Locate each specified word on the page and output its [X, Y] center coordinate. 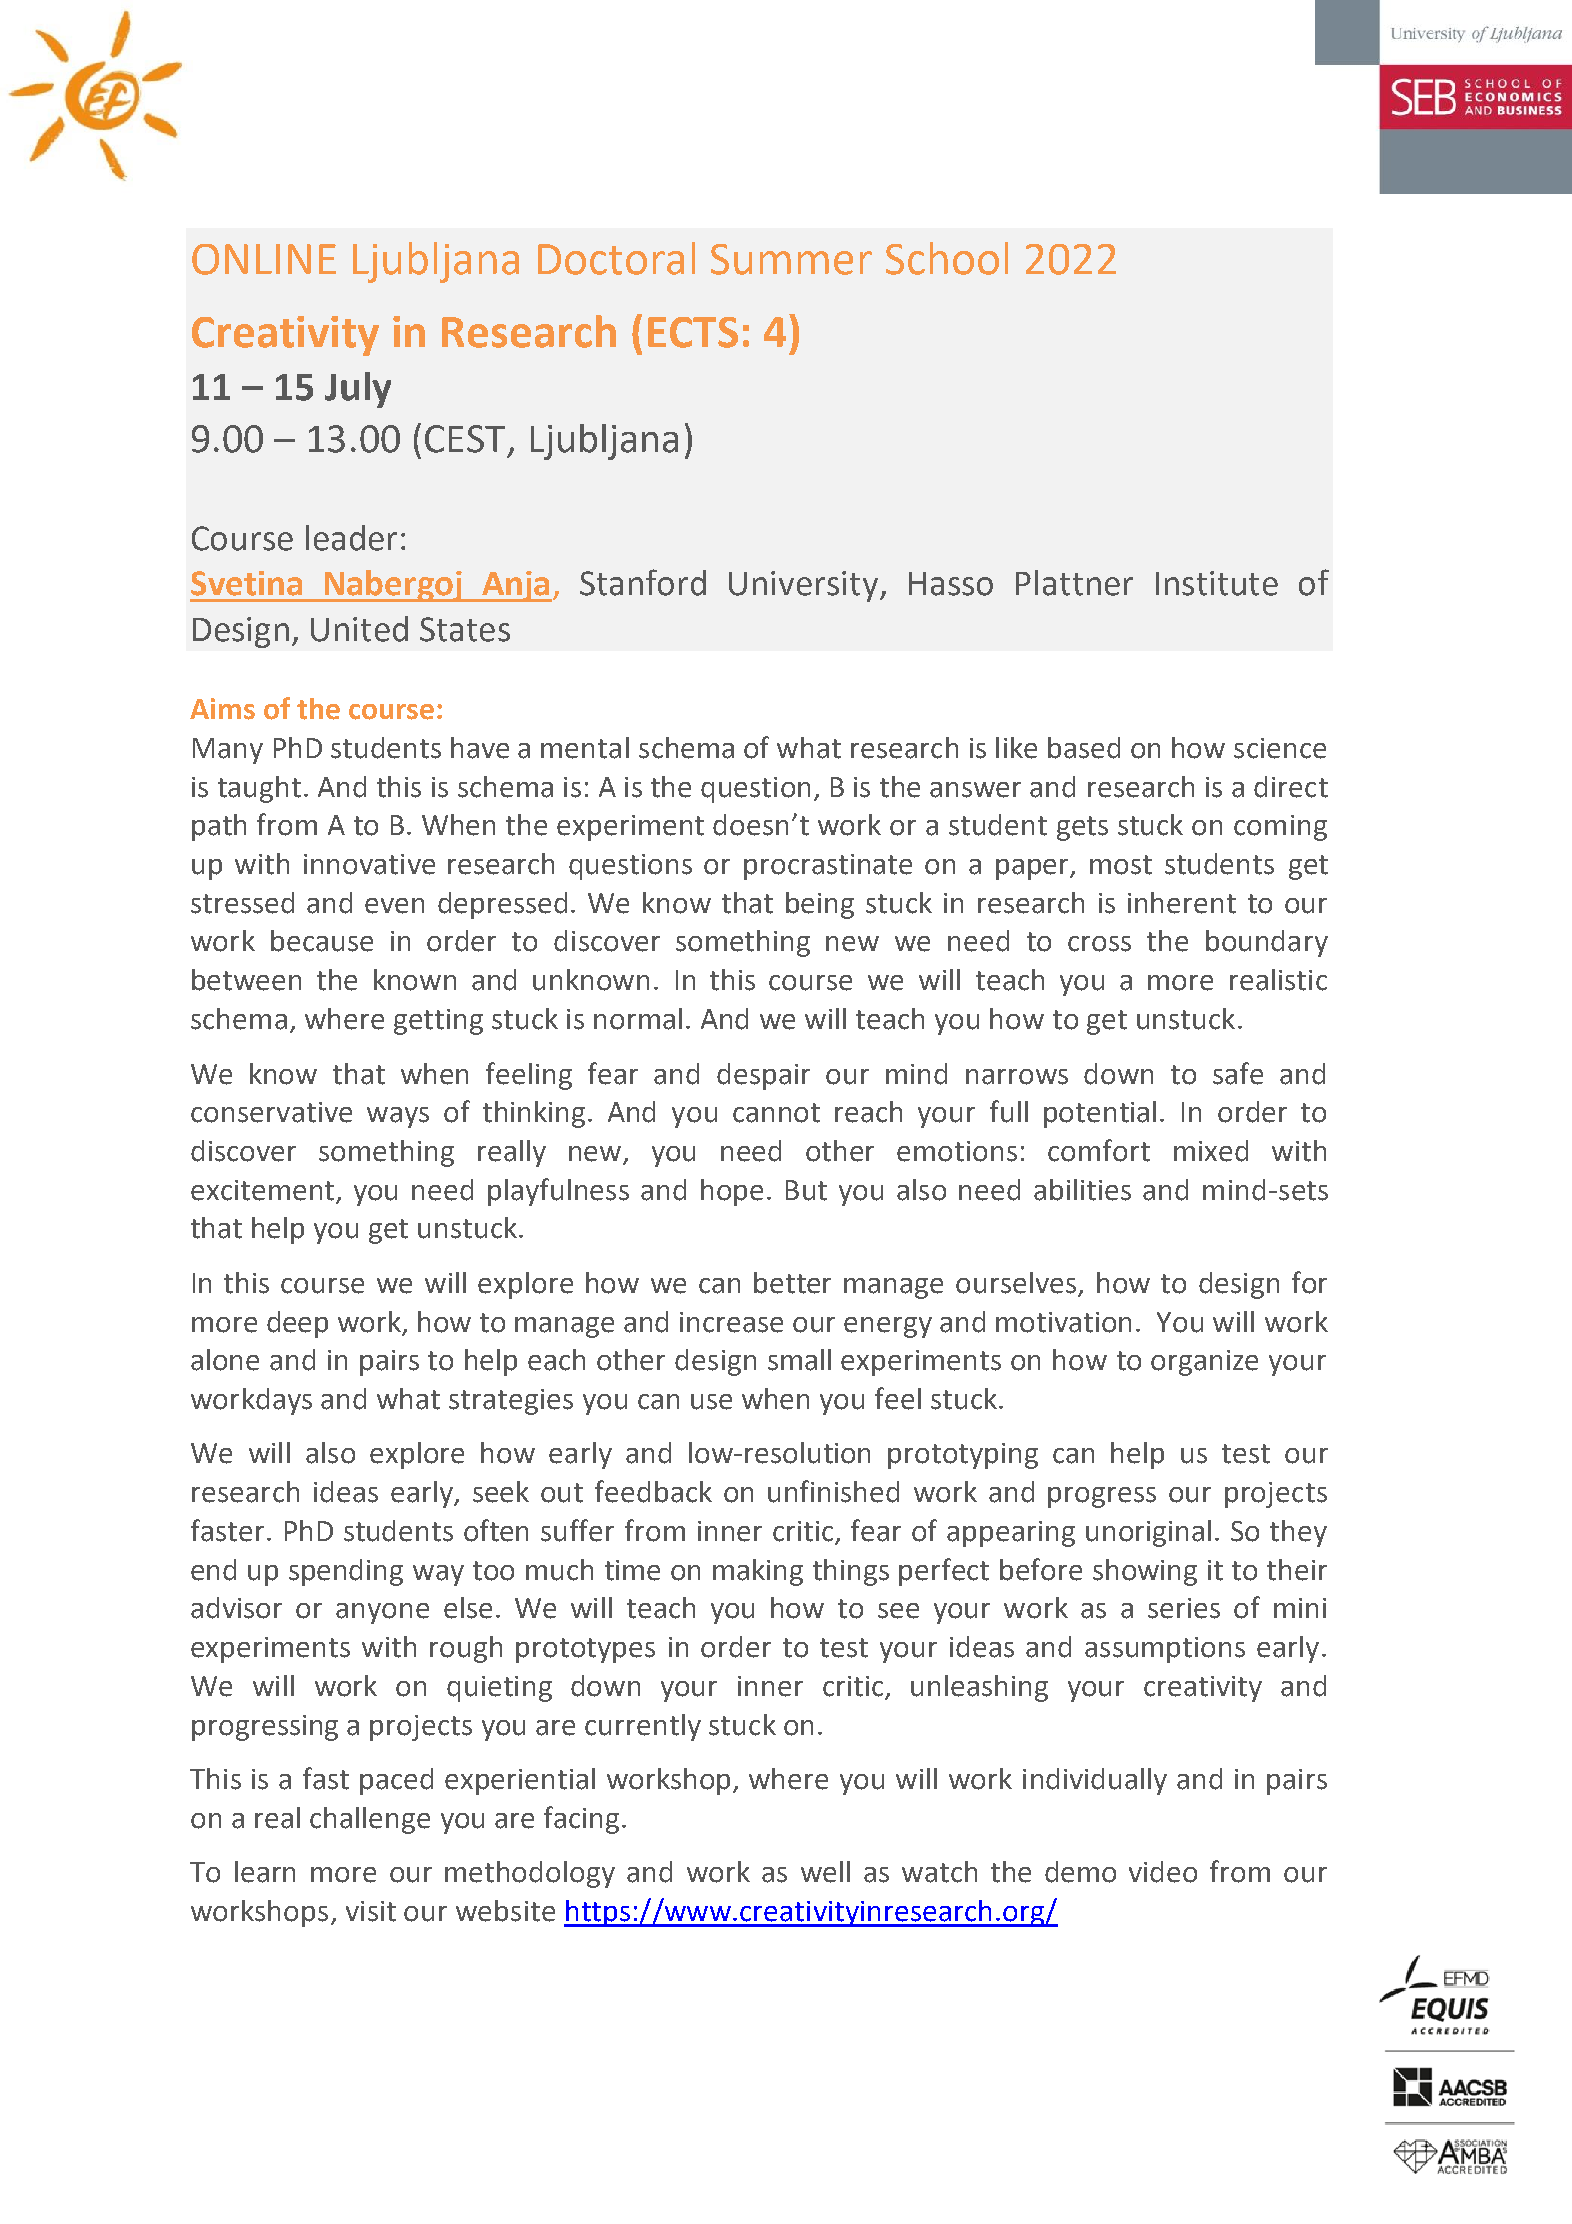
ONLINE [264, 259]
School [947, 258]
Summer [791, 259]
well [825, 1872]
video [1163, 1872]
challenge [370, 1820]
